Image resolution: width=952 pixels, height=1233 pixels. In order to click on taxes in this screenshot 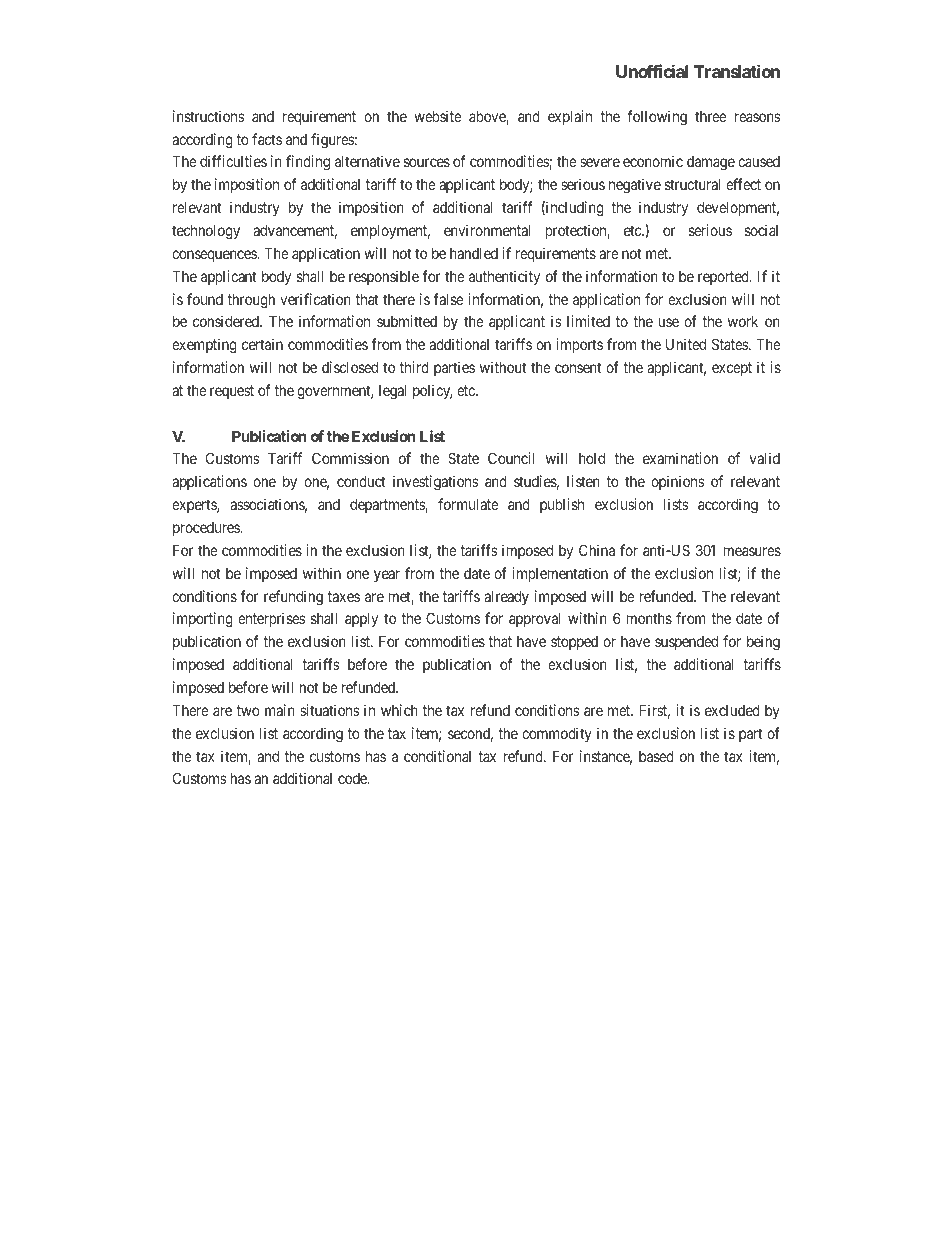, I will do `click(344, 596)`.
